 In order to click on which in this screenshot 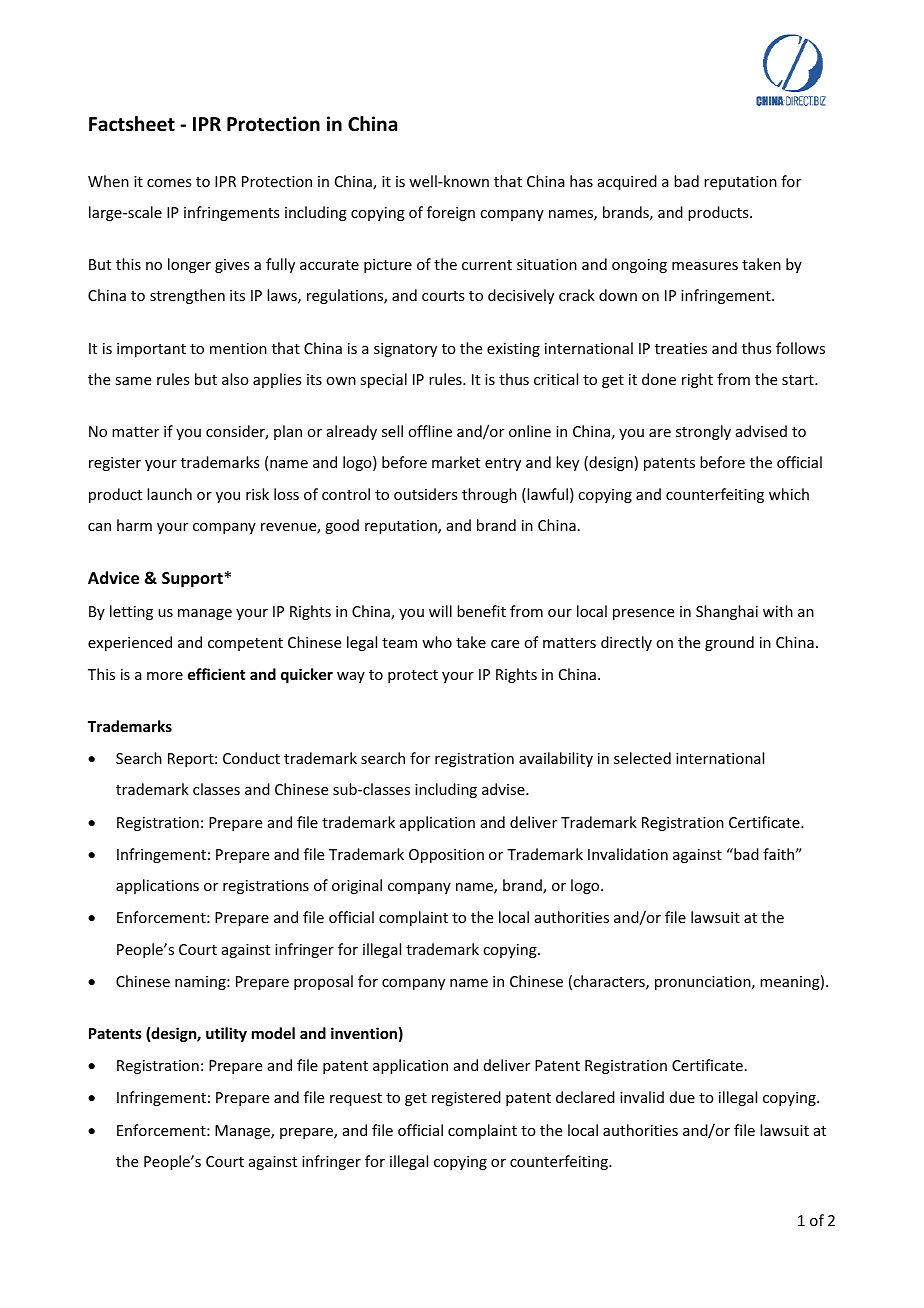, I will do `click(789, 494)`.
